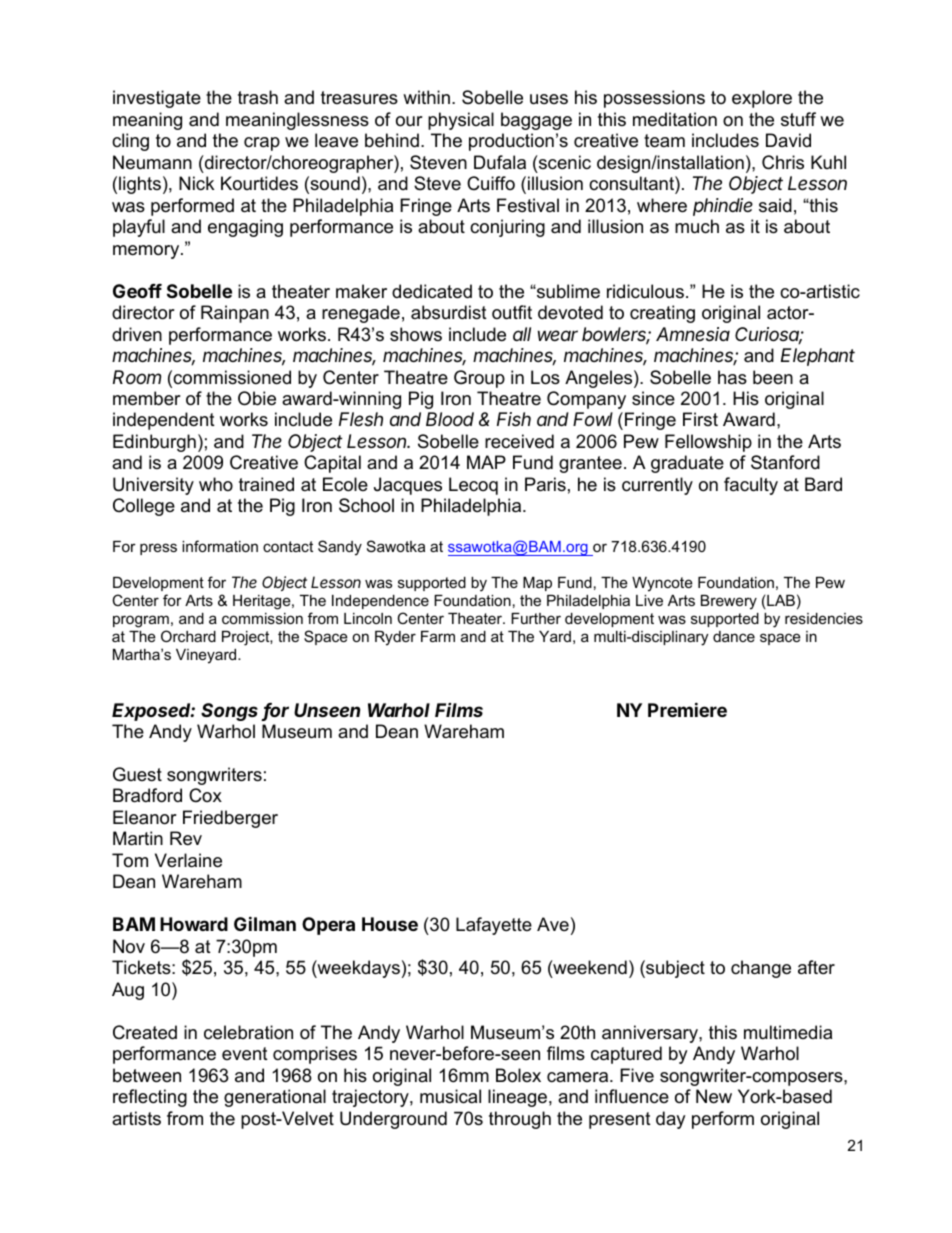  Describe the element at coordinates (762, 99) in the screenshot. I see `explore` at that location.
